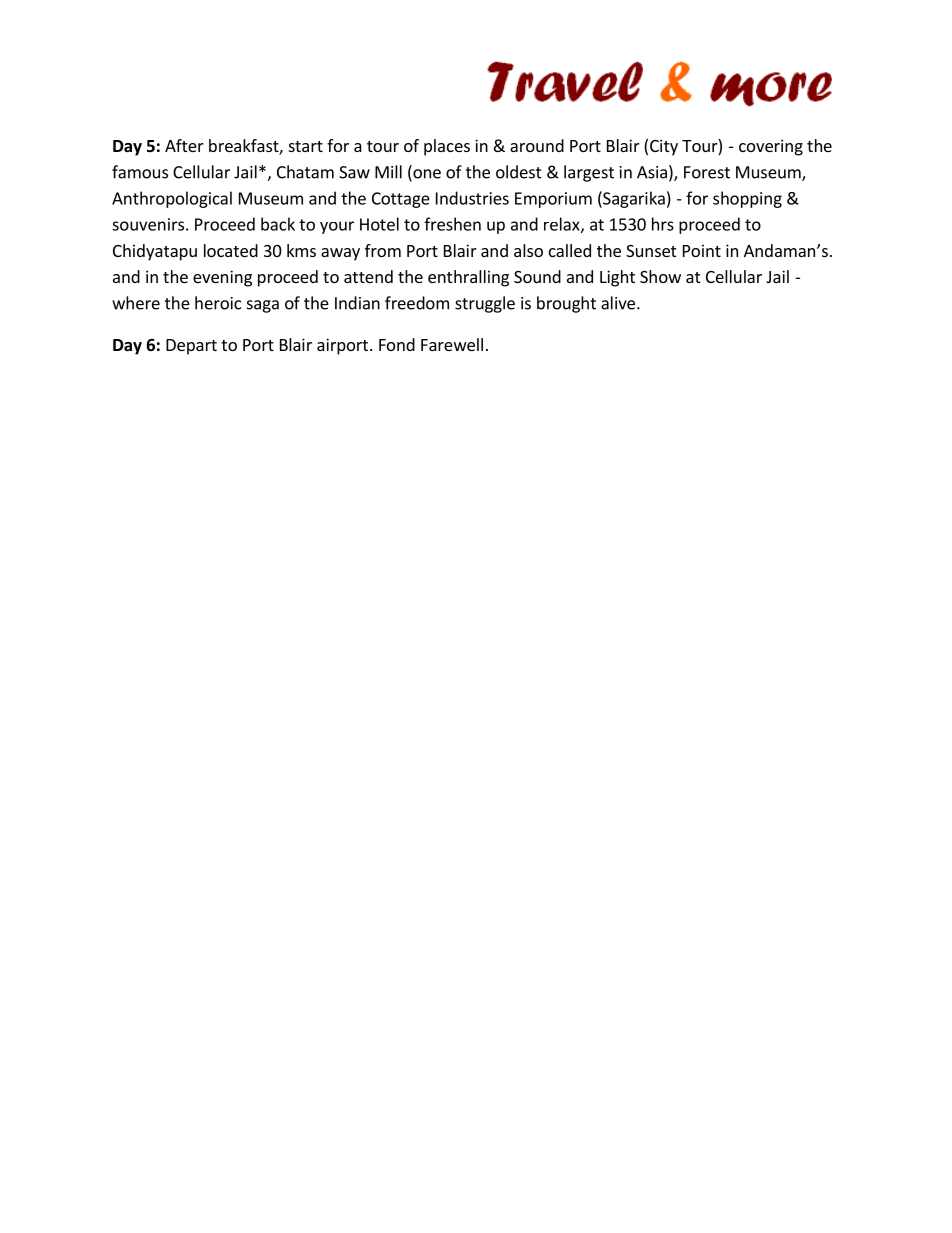 This screenshot has width=952, height=1233. I want to click on Anthropological, so click(172, 199).
